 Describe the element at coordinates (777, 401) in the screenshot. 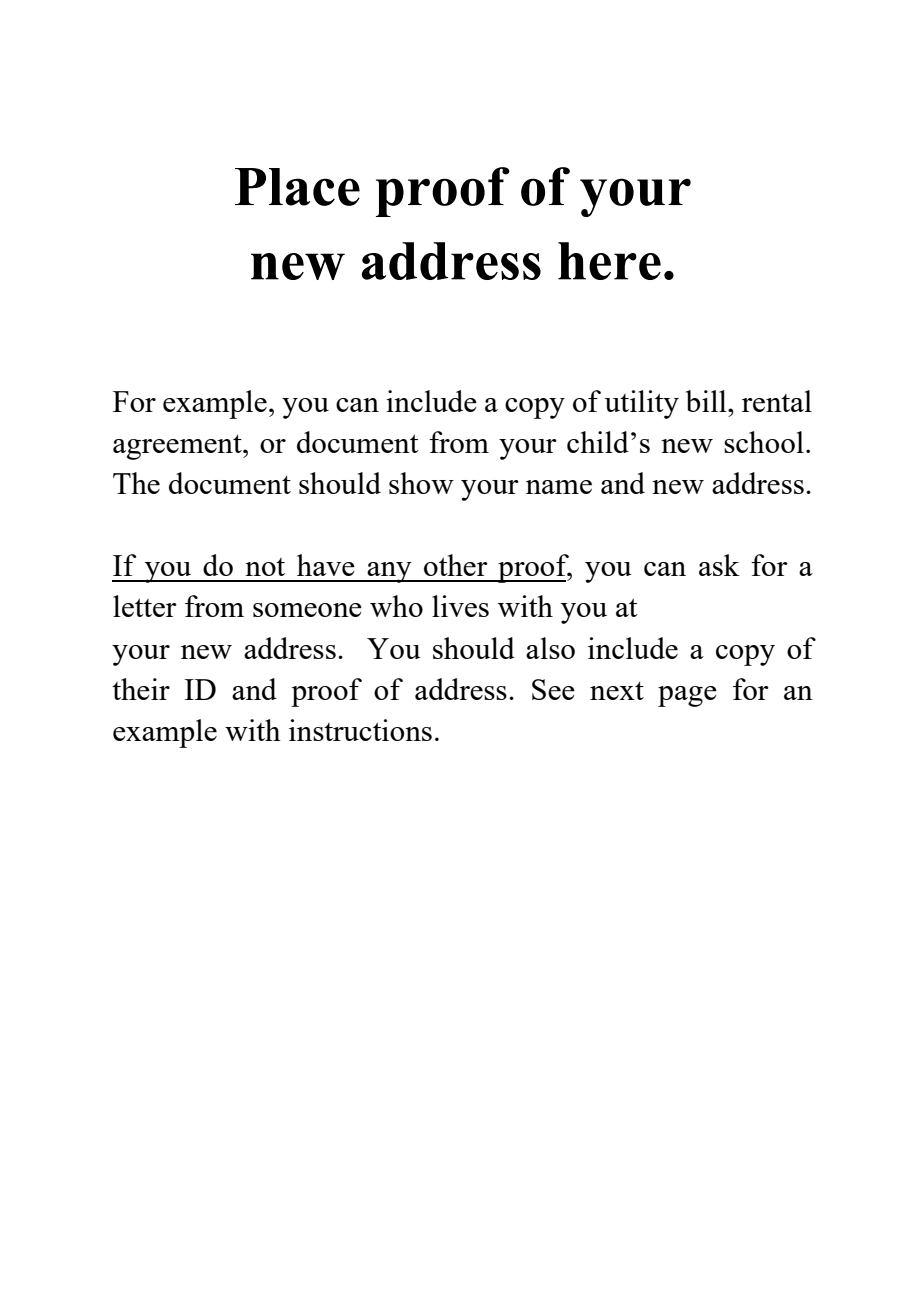

I see `rental` at that location.
